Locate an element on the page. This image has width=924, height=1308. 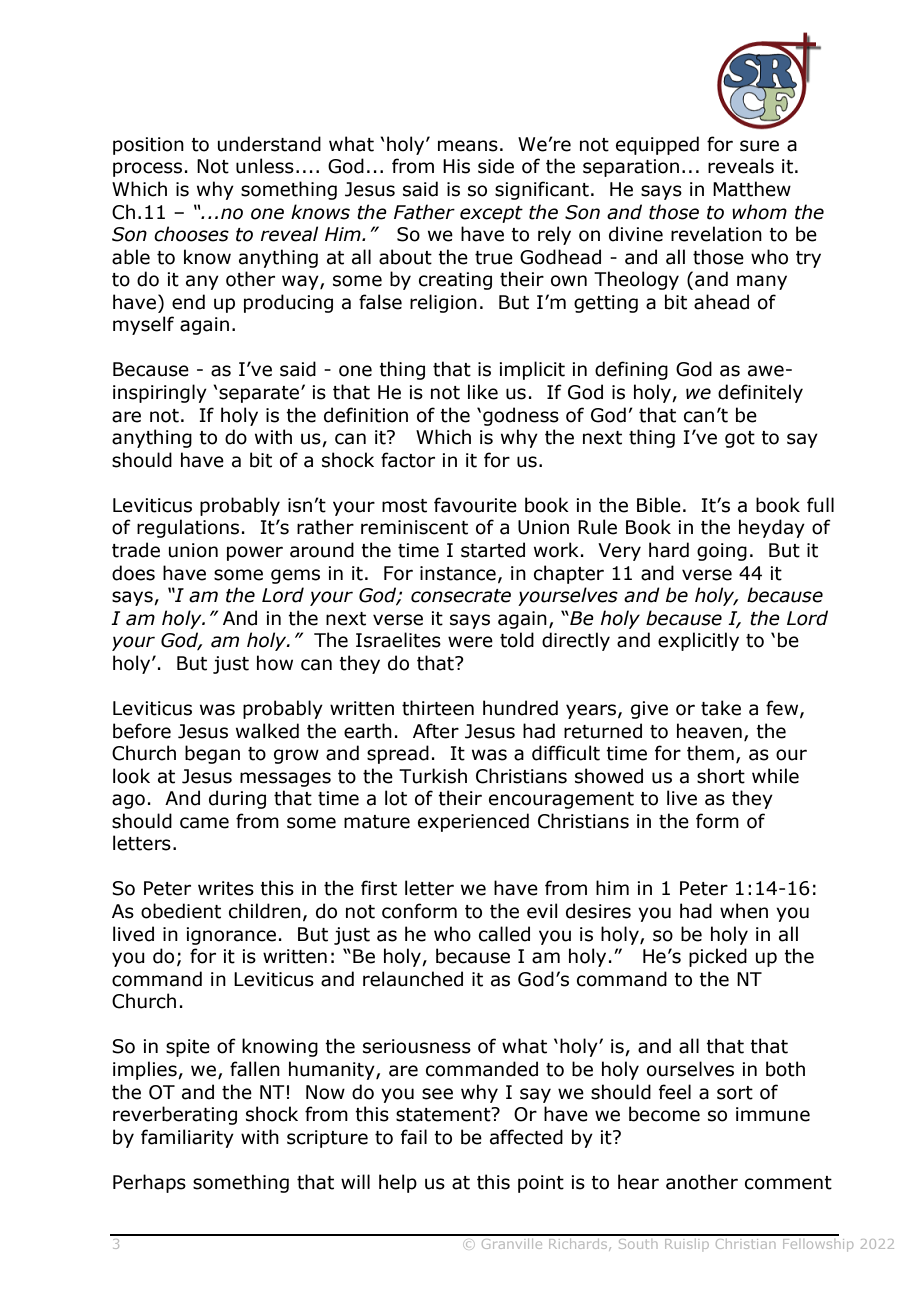
instance is located at coordinates (458, 573).
